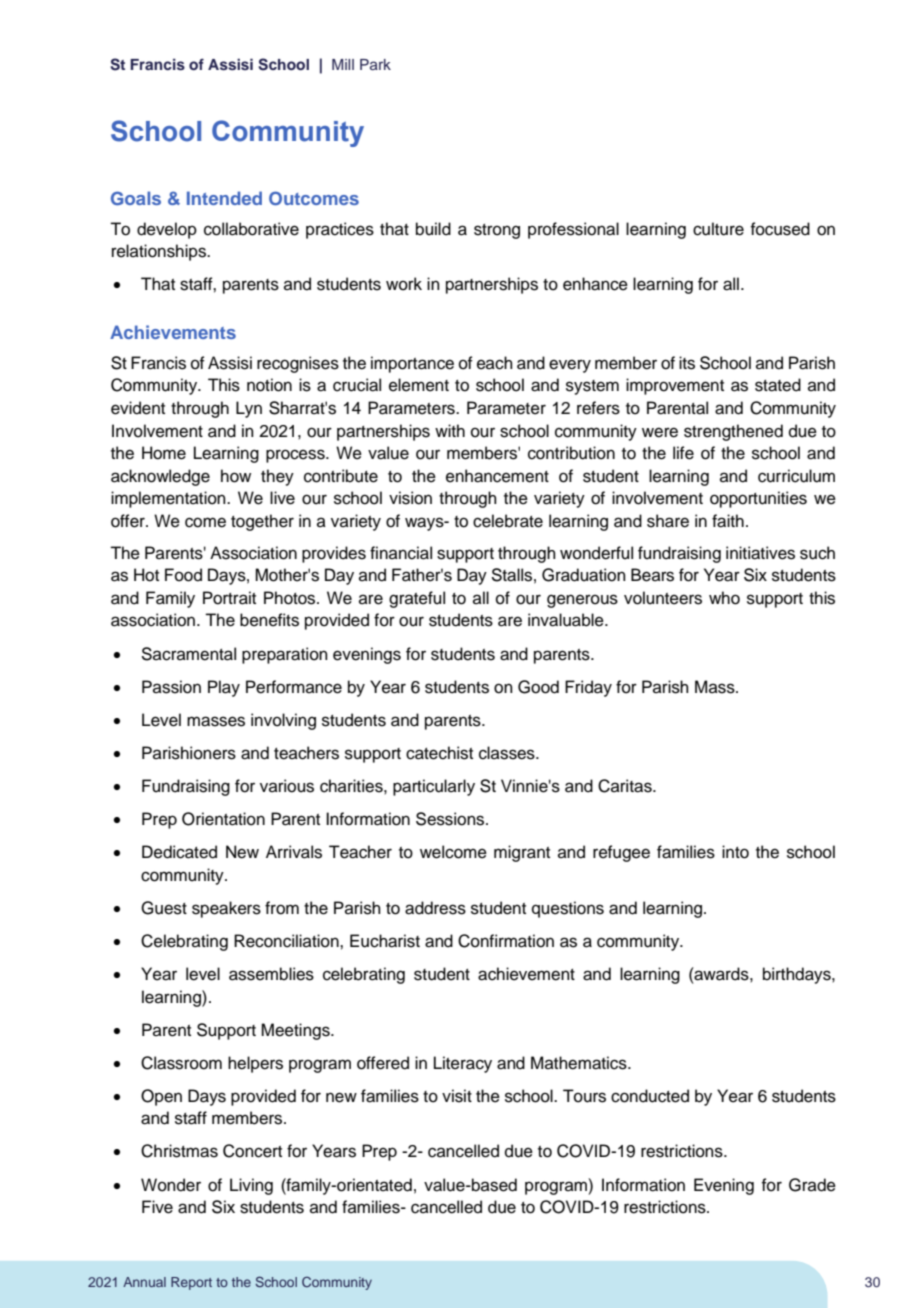 The height and width of the screenshot is (1308, 924). What do you see at coordinates (236, 476) in the screenshot?
I see `how` at bounding box center [236, 476].
